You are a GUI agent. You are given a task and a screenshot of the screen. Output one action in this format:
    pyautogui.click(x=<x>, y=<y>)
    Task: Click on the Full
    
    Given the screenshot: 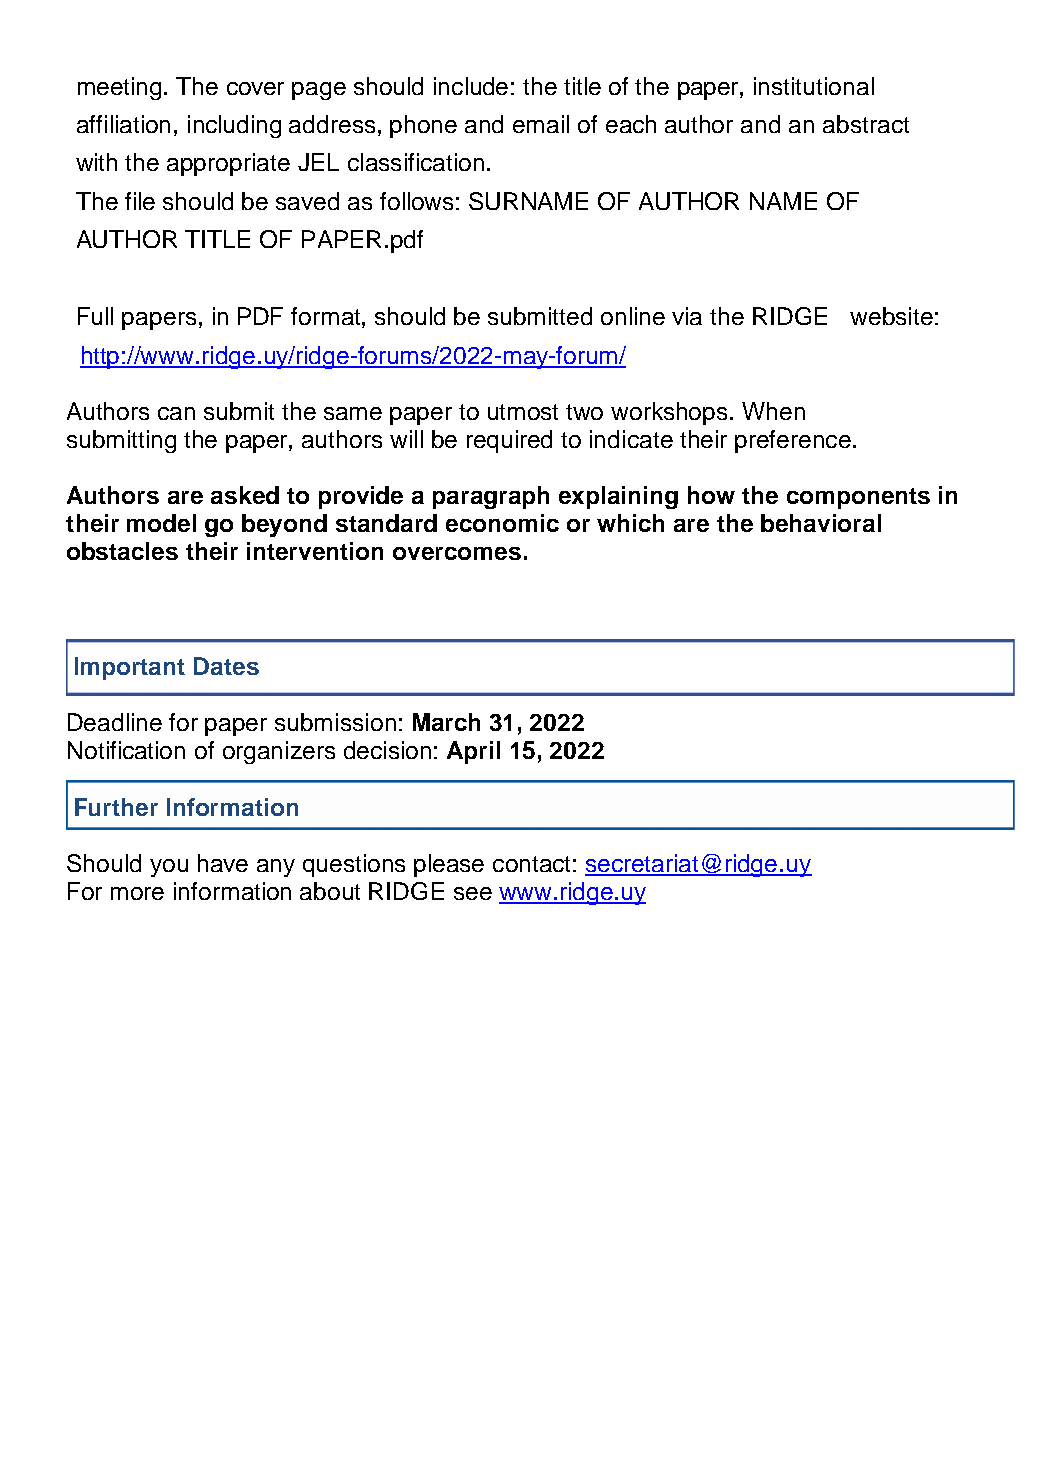 What is the action you would take?
    pyautogui.click(x=95, y=316)
